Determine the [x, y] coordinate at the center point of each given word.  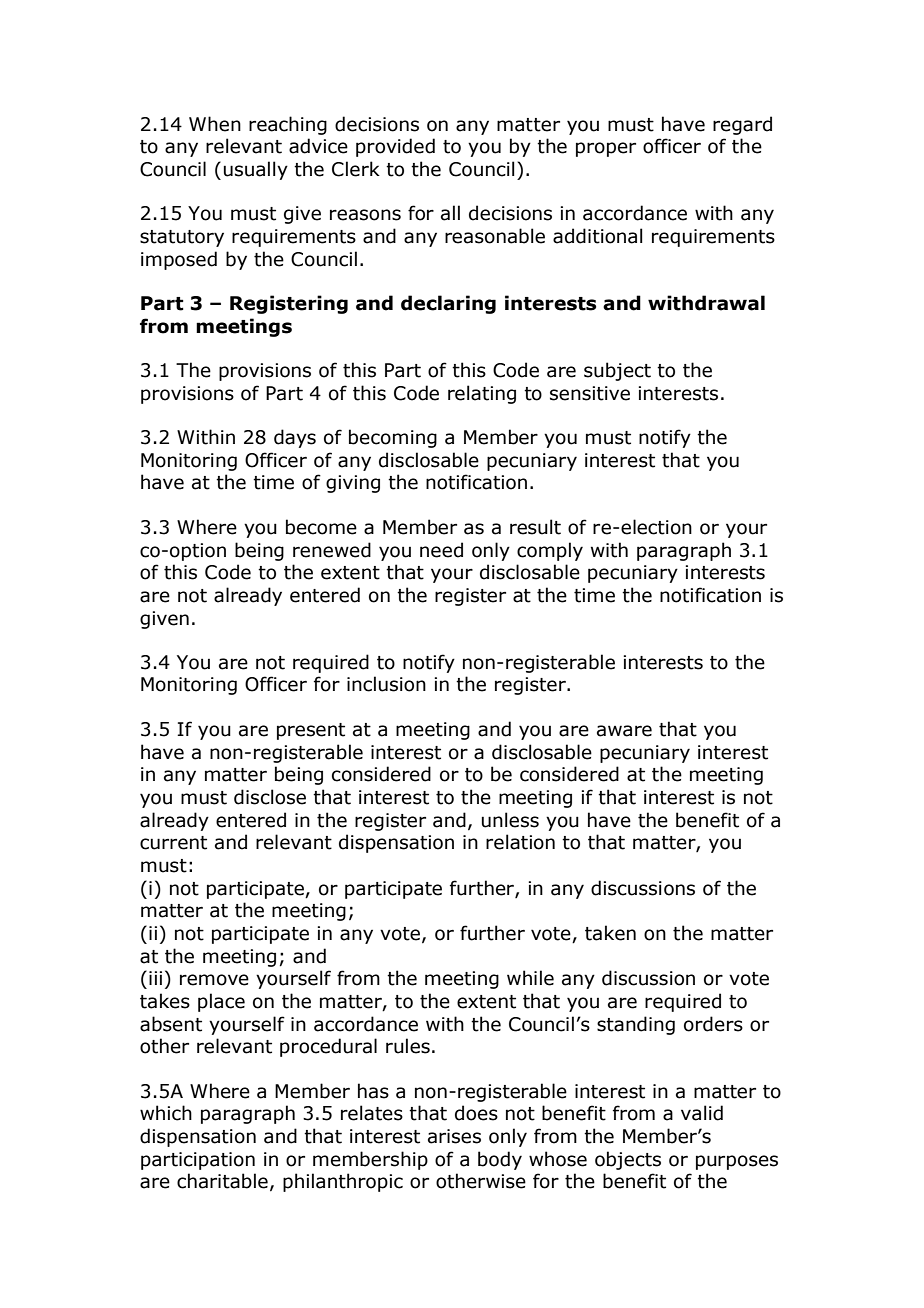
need [441, 550]
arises [454, 1136]
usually [256, 170]
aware [624, 731]
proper [606, 149]
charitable [222, 1181]
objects [628, 1160]
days [295, 438]
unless [510, 820]
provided [395, 147]
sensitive [590, 393]
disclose [270, 797]
